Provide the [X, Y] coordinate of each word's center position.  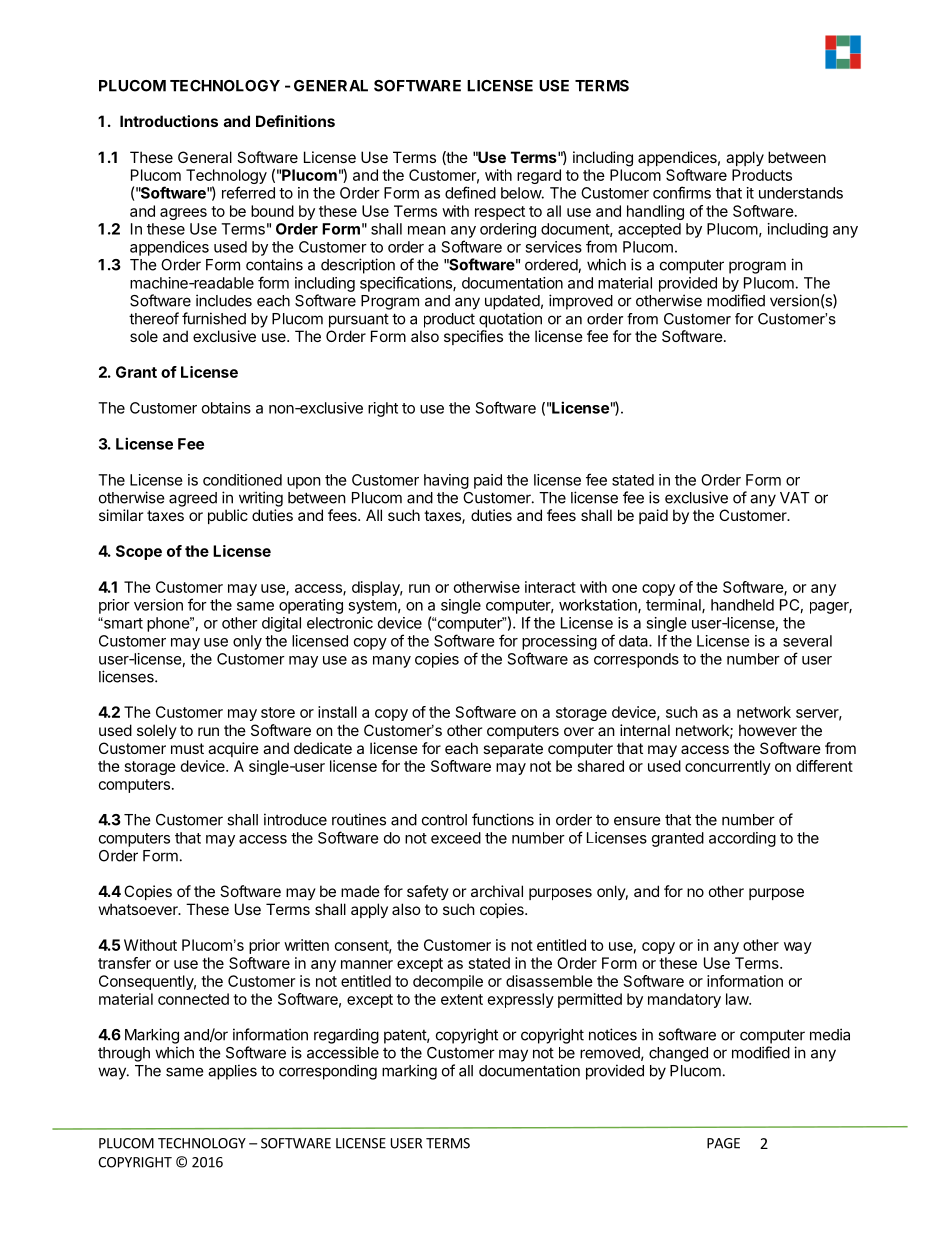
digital [281, 624]
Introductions [169, 121]
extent [462, 999]
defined [470, 192]
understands [801, 193]
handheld [742, 605]
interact [550, 587]
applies [232, 1072]
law [738, 999]
